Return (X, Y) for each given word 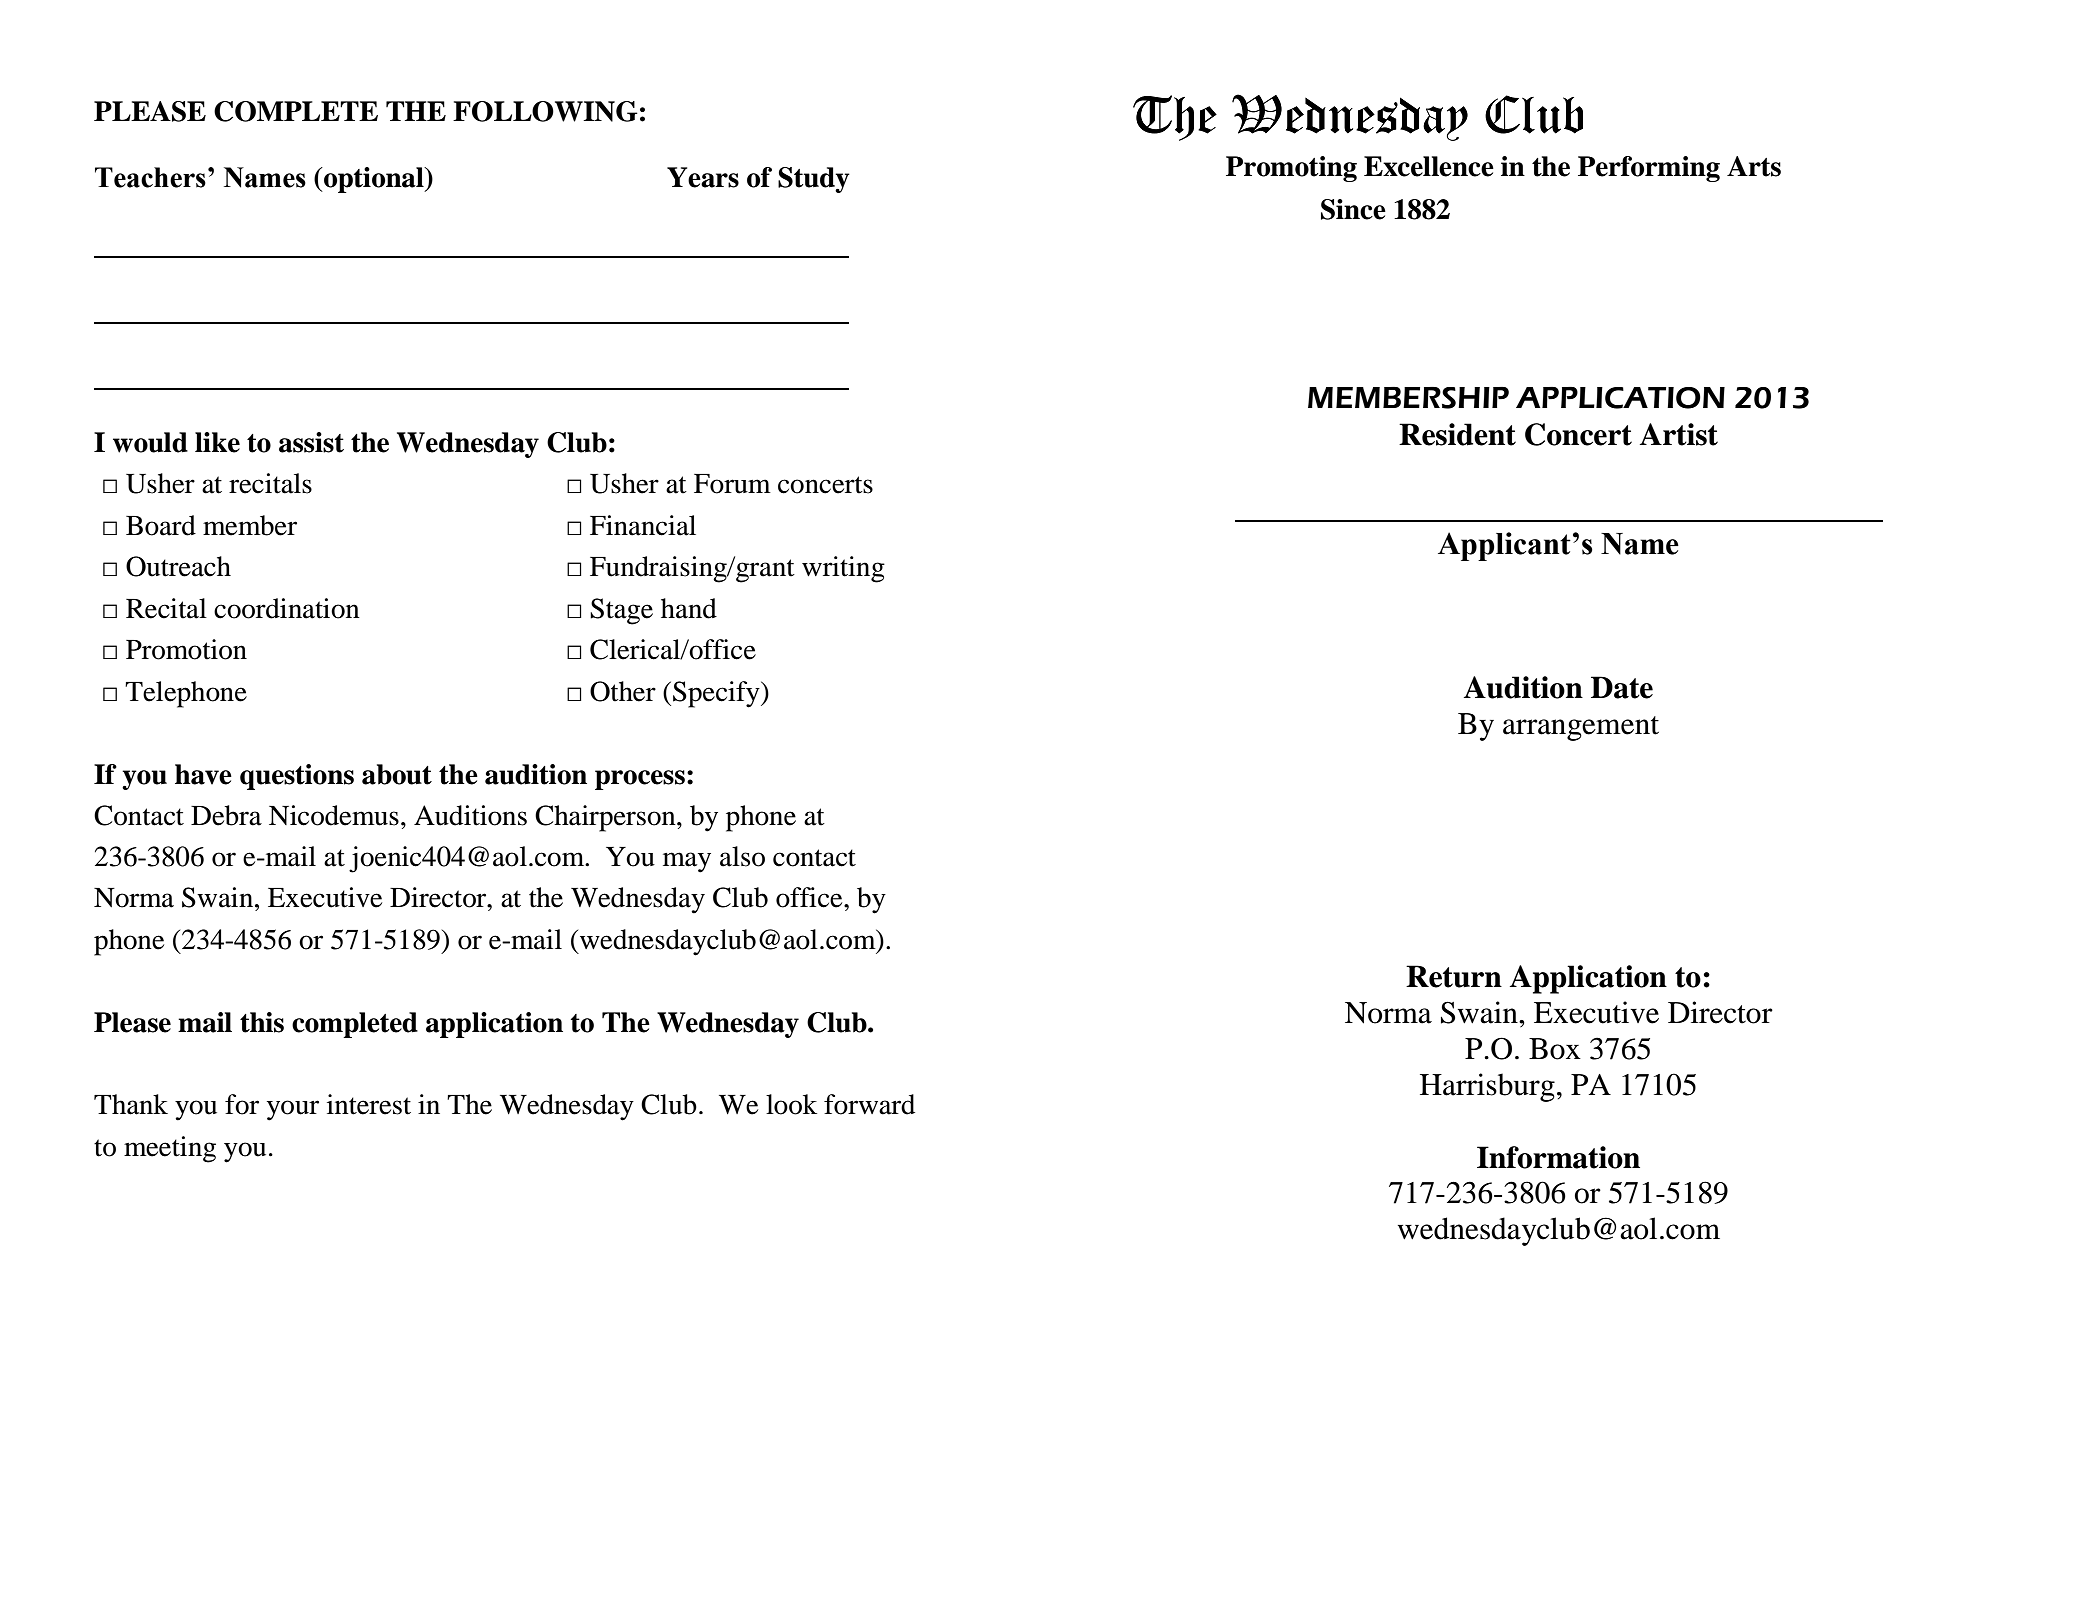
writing (843, 569)
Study (814, 180)
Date (1622, 687)
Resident (1457, 434)
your (293, 1110)
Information (1558, 1157)
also (742, 856)
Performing (1649, 169)
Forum (732, 484)
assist (311, 442)
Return (1454, 976)
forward (869, 1104)
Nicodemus (334, 815)
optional (374, 180)
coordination (287, 608)
